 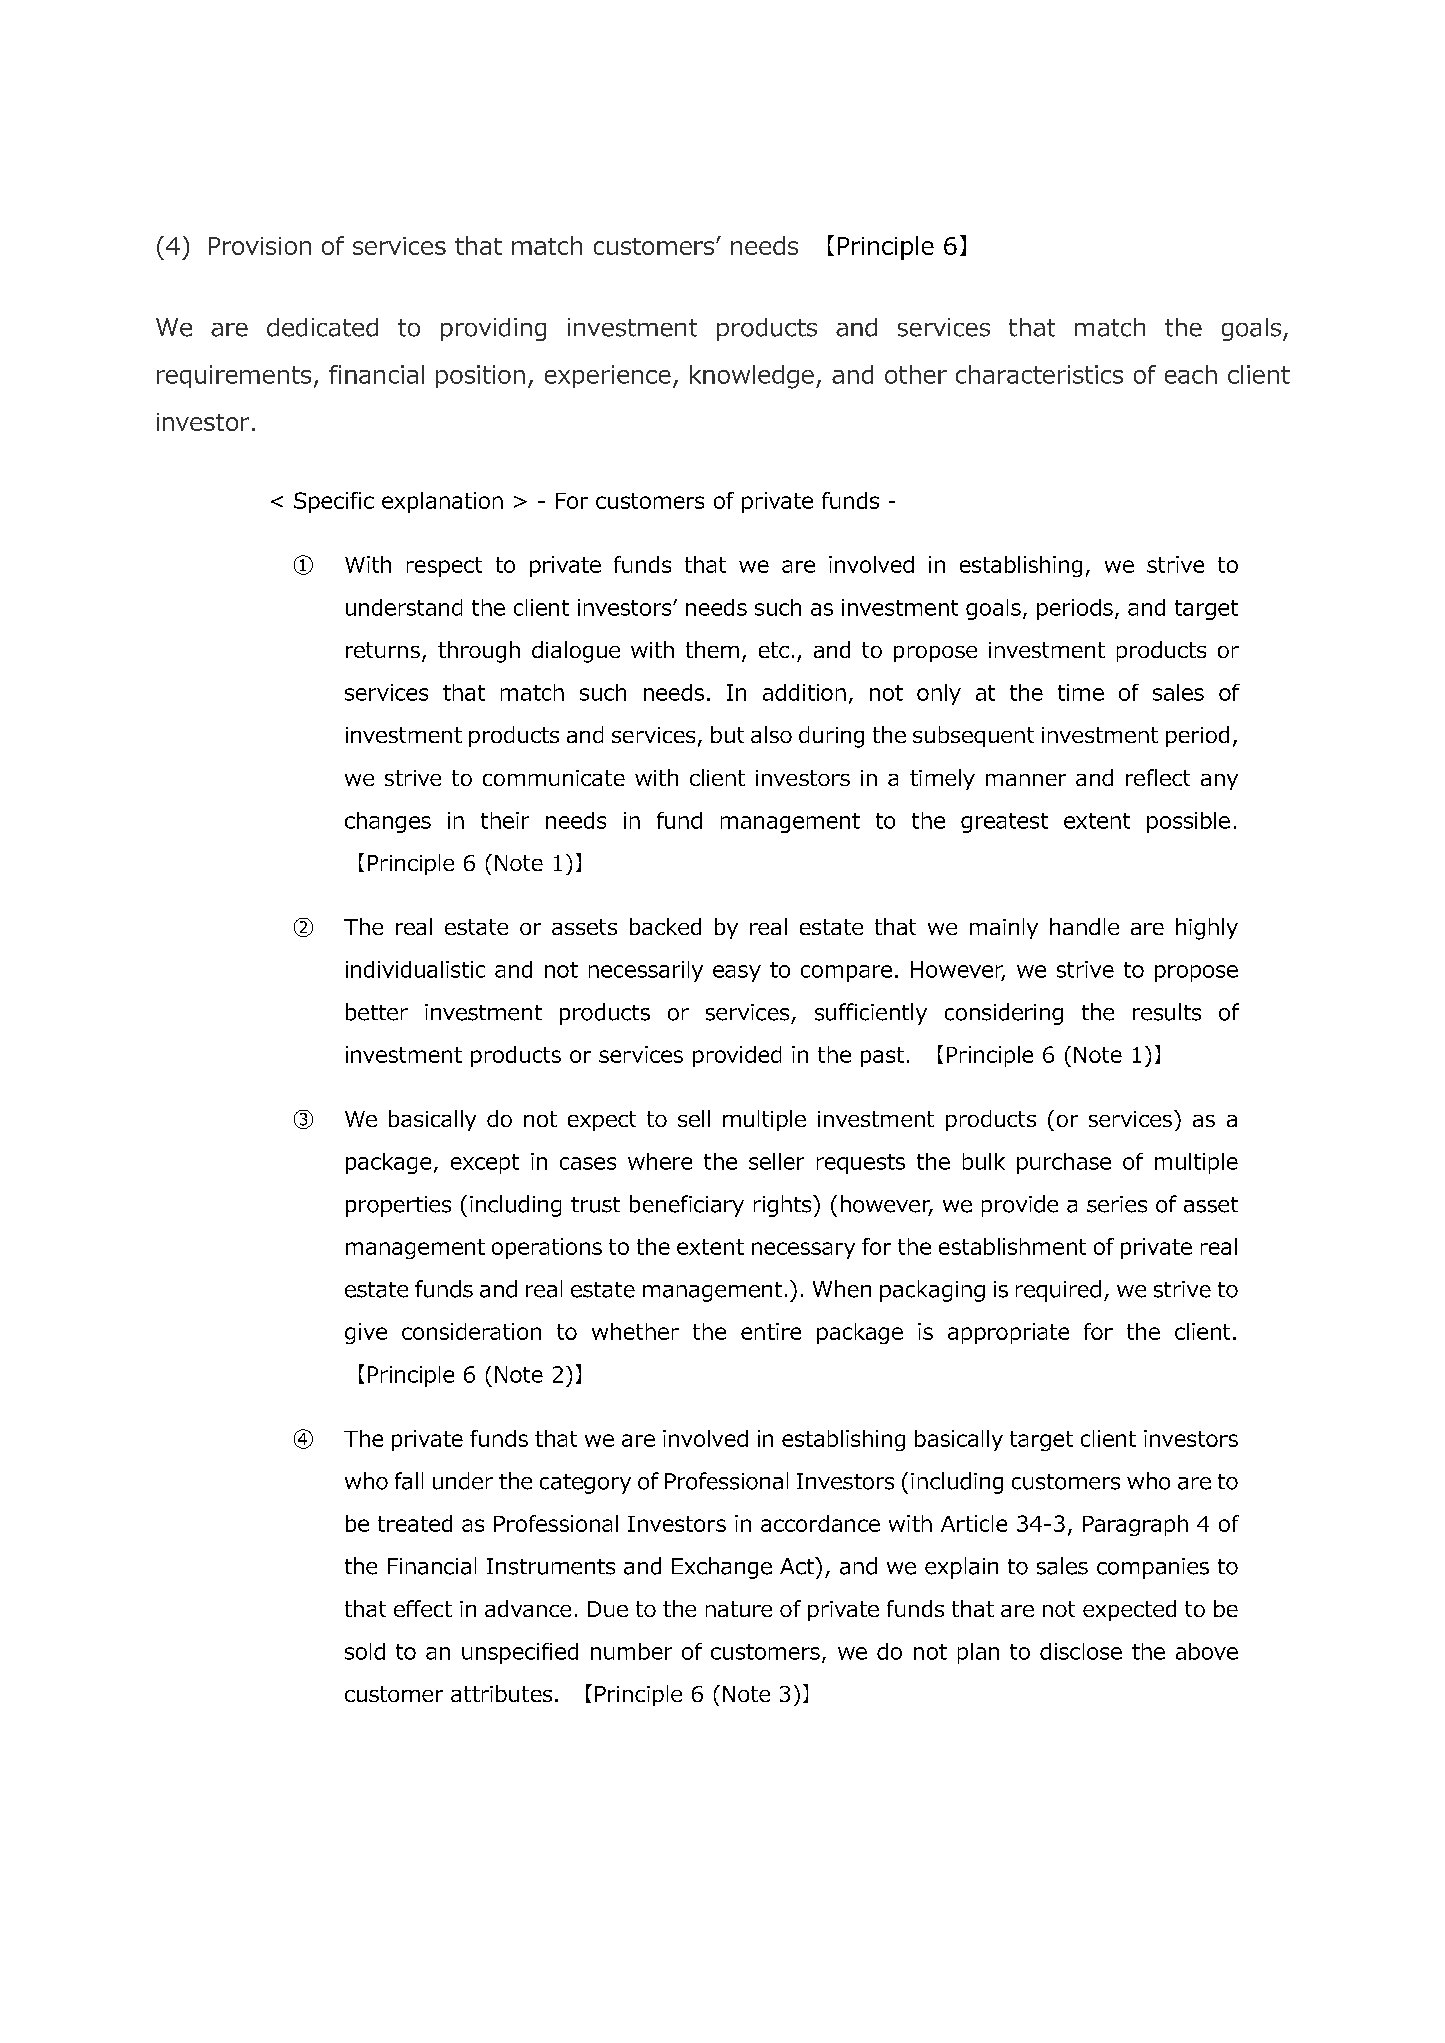 I want to click on knowledge, so click(x=752, y=377).
